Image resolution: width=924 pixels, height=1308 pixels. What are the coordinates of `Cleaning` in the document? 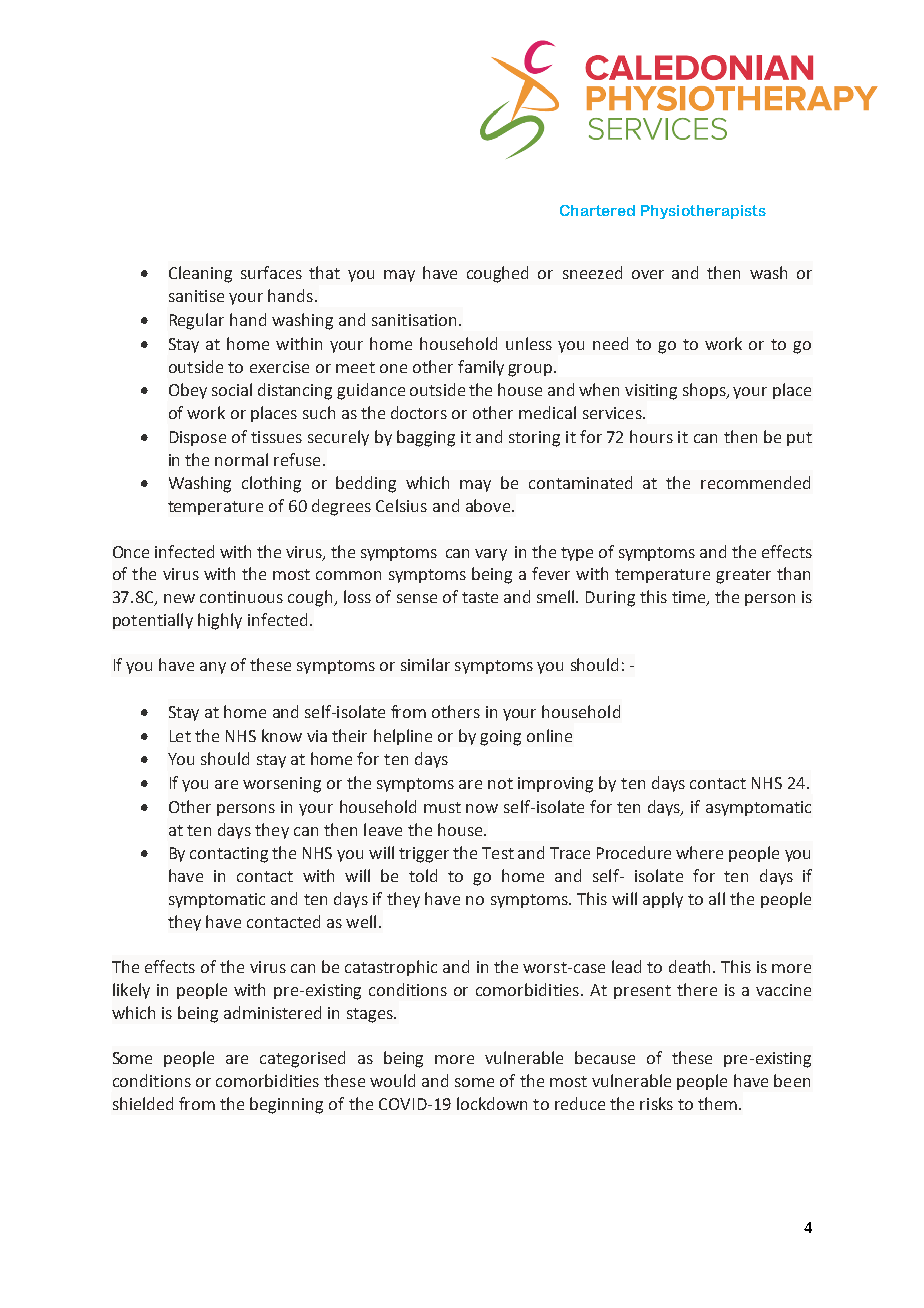 It's located at (200, 274).
